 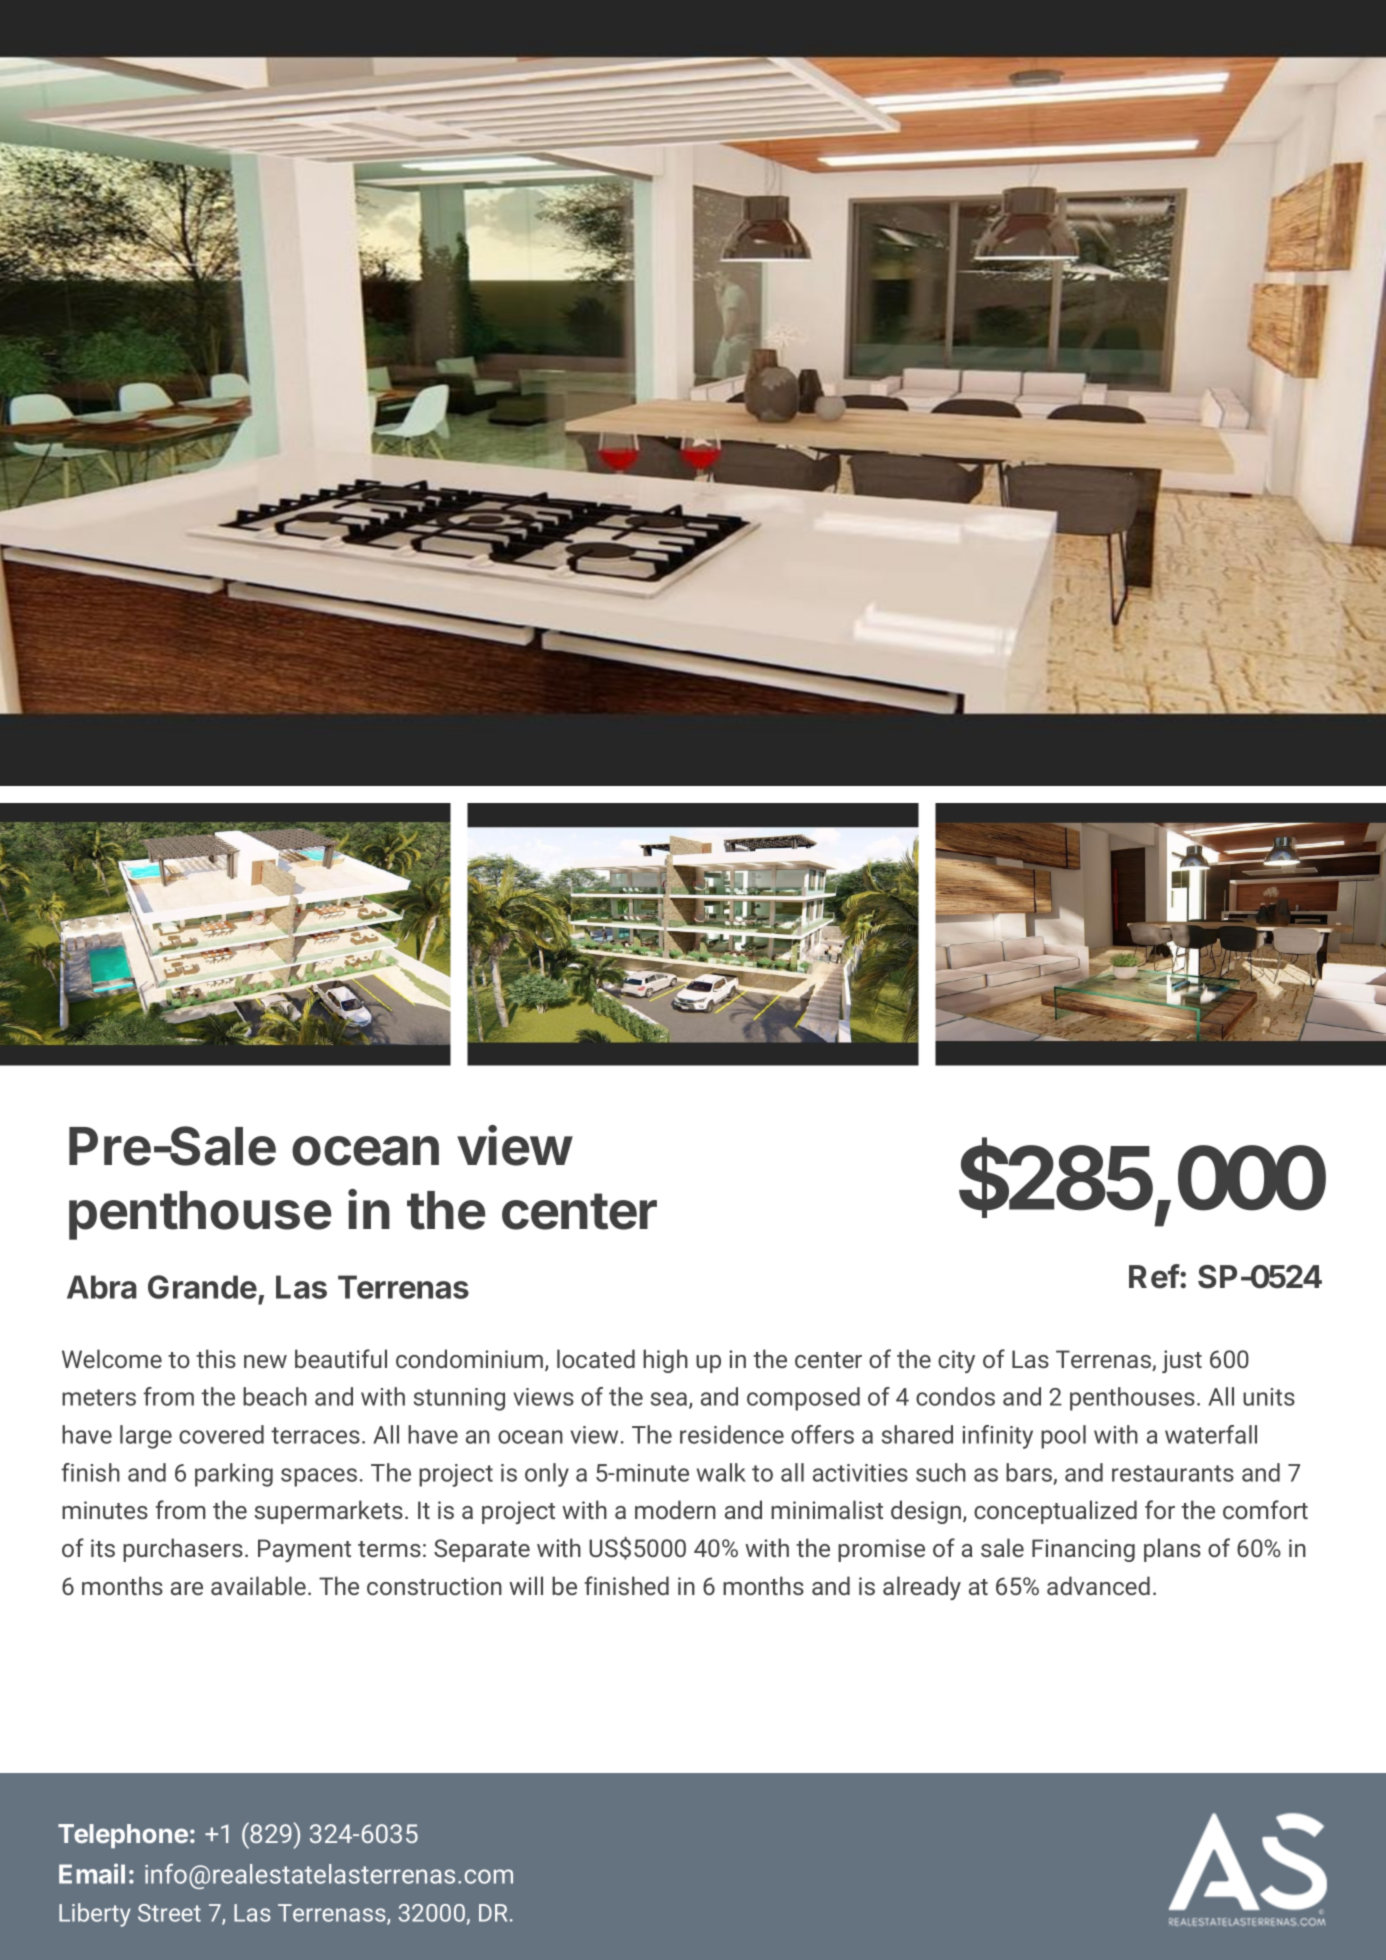 What do you see at coordinates (202, 1287) in the document?
I see `Grande` at bounding box center [202, 1287].
